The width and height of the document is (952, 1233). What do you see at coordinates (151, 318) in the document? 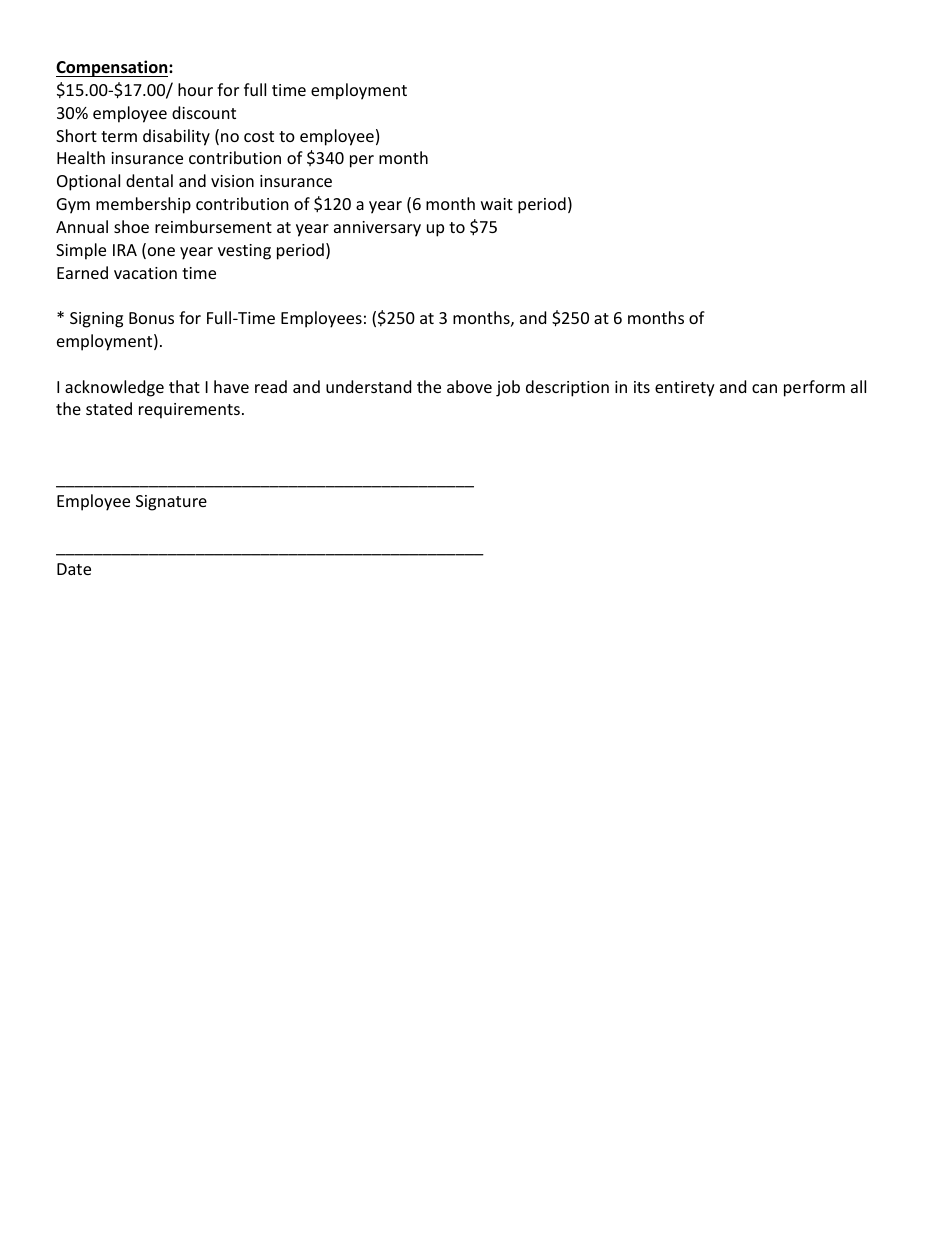
I see `Bonus` at bounding box center [151, 318].
